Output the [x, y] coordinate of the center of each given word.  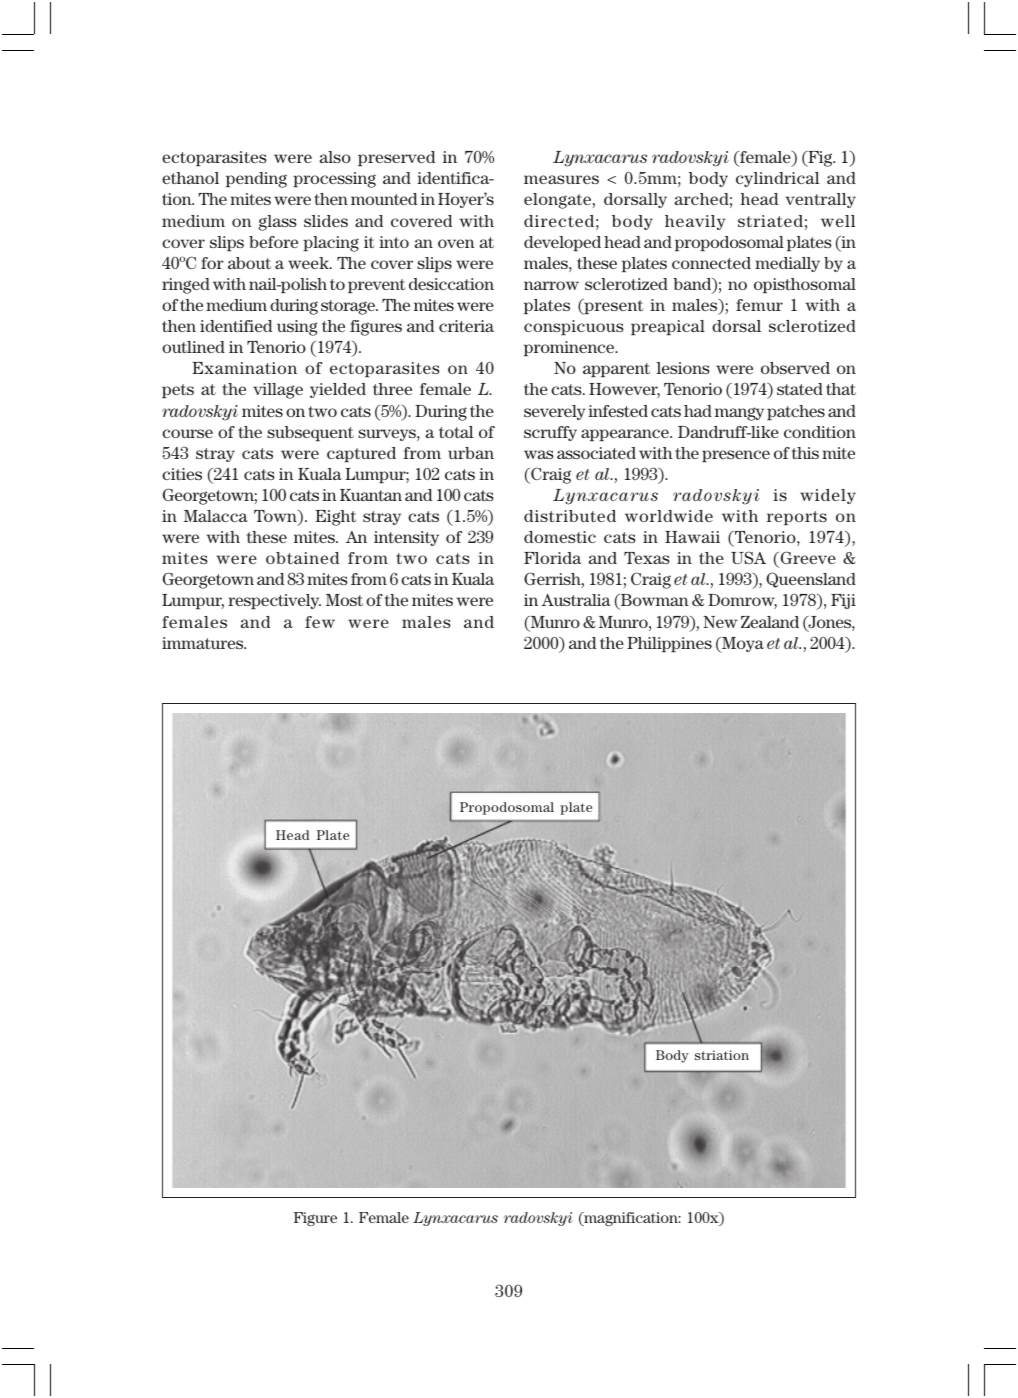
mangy [739, 414]
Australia [576, 600]
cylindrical [778, 179]
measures [561, 179]
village [278, 391]
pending [256, 180]
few [320, 622]
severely [554, 412]
